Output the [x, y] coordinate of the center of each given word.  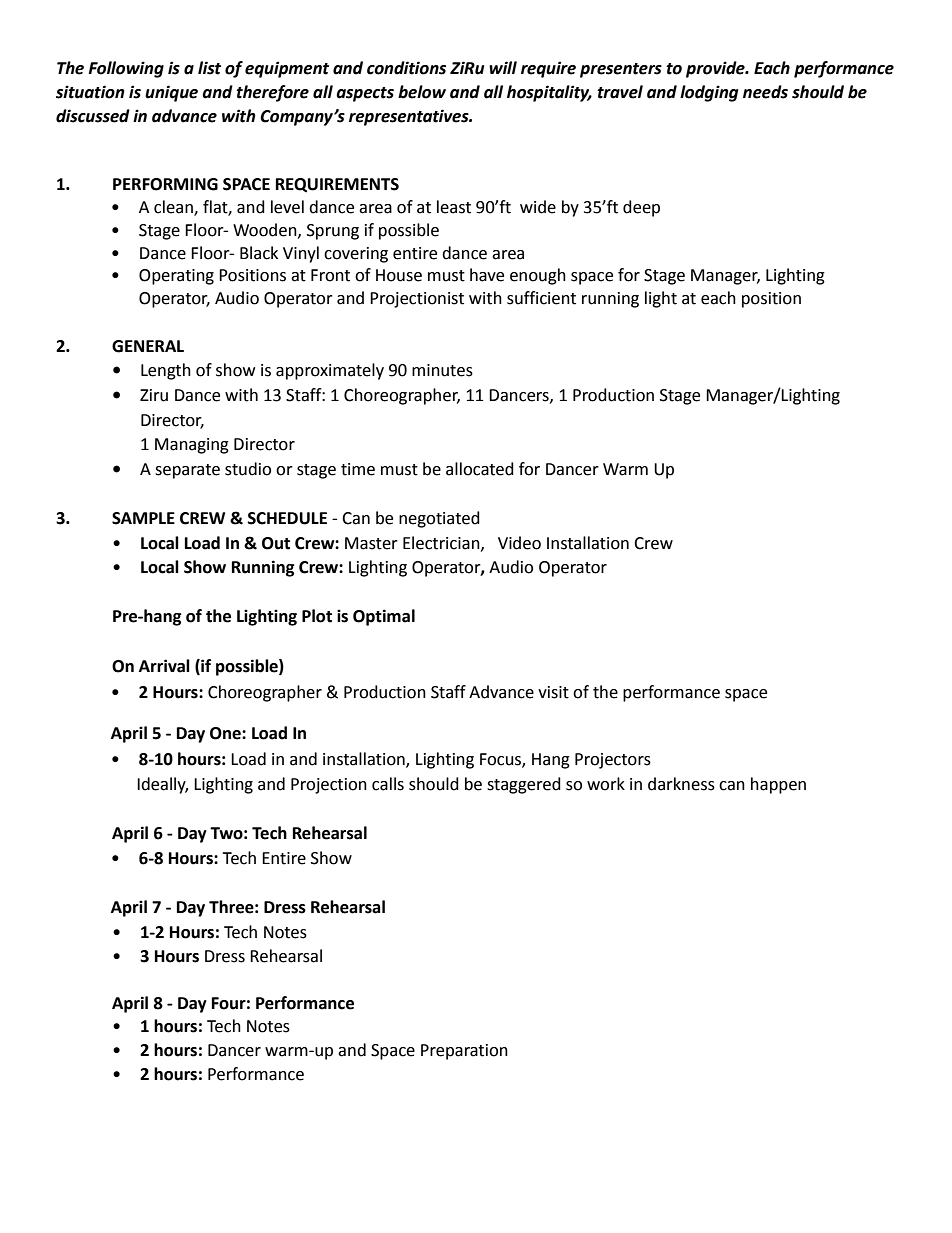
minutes [442, 370]
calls [388, 784]
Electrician [442, 543]
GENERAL [148, 346]
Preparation [464, 1052]
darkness [681, 784]
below [422, 92]
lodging [709, 93]
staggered [524, 785]
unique [171, 93]
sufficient [541, 298]
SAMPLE [143, 518]
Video [519, 543]
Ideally [162, 785]
